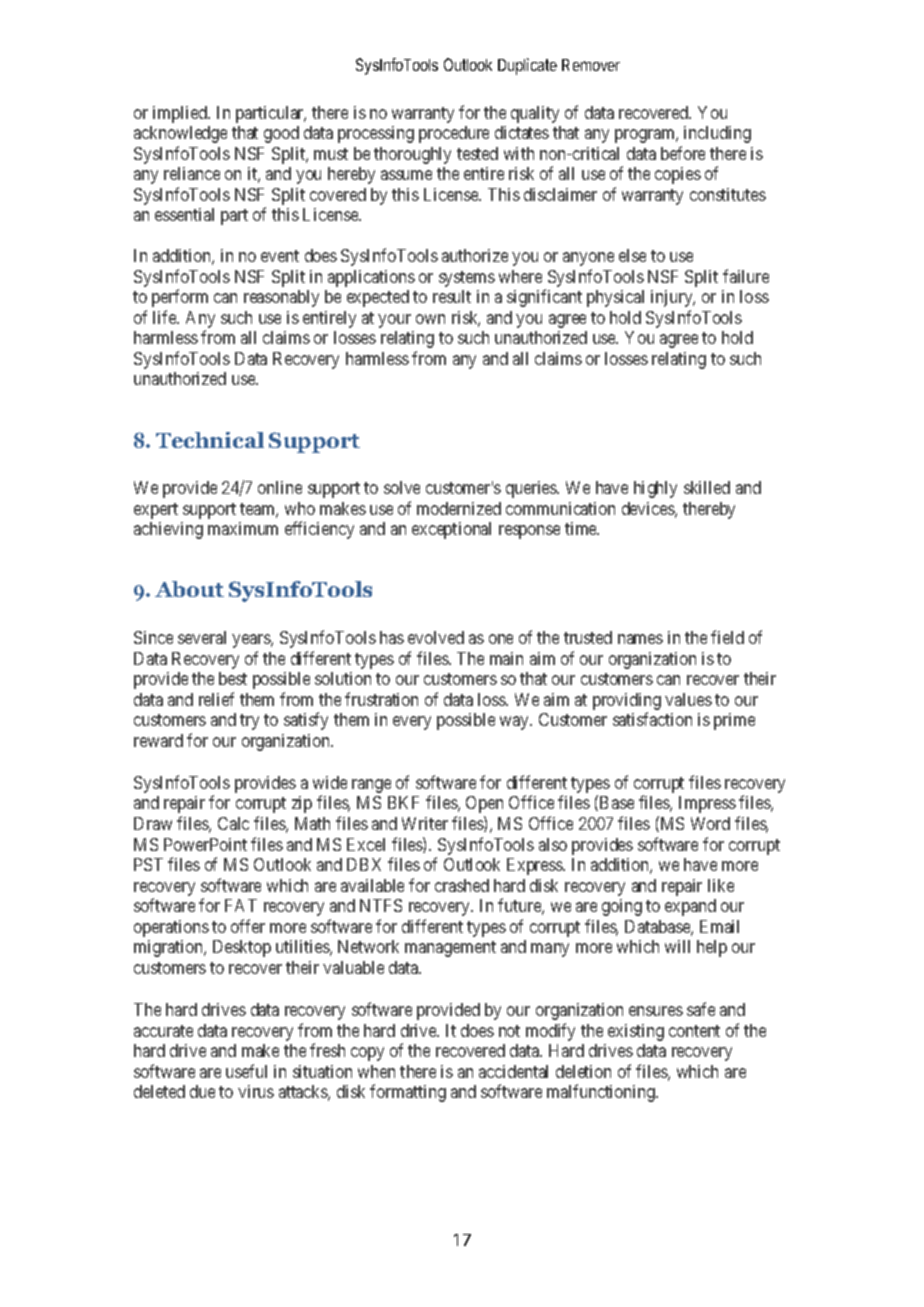 This screenshot has height=1307, width=924. Describe the element at coordinates (694, 1031) in the screenshot. I see `content` at that location.
